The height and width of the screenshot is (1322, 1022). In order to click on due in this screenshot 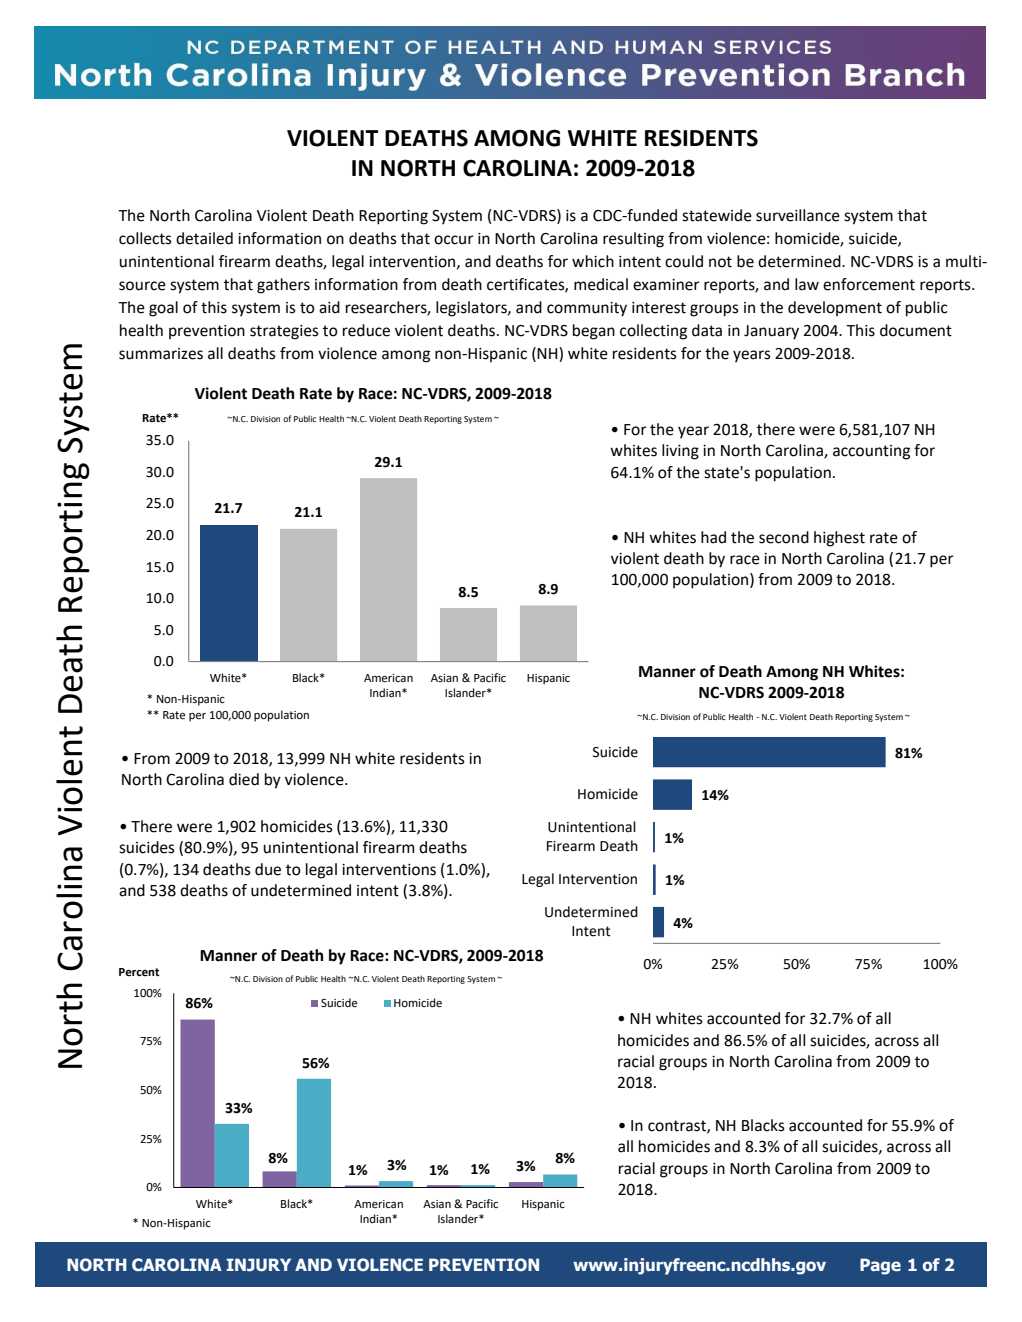, I will do `click(268, 869)`.
